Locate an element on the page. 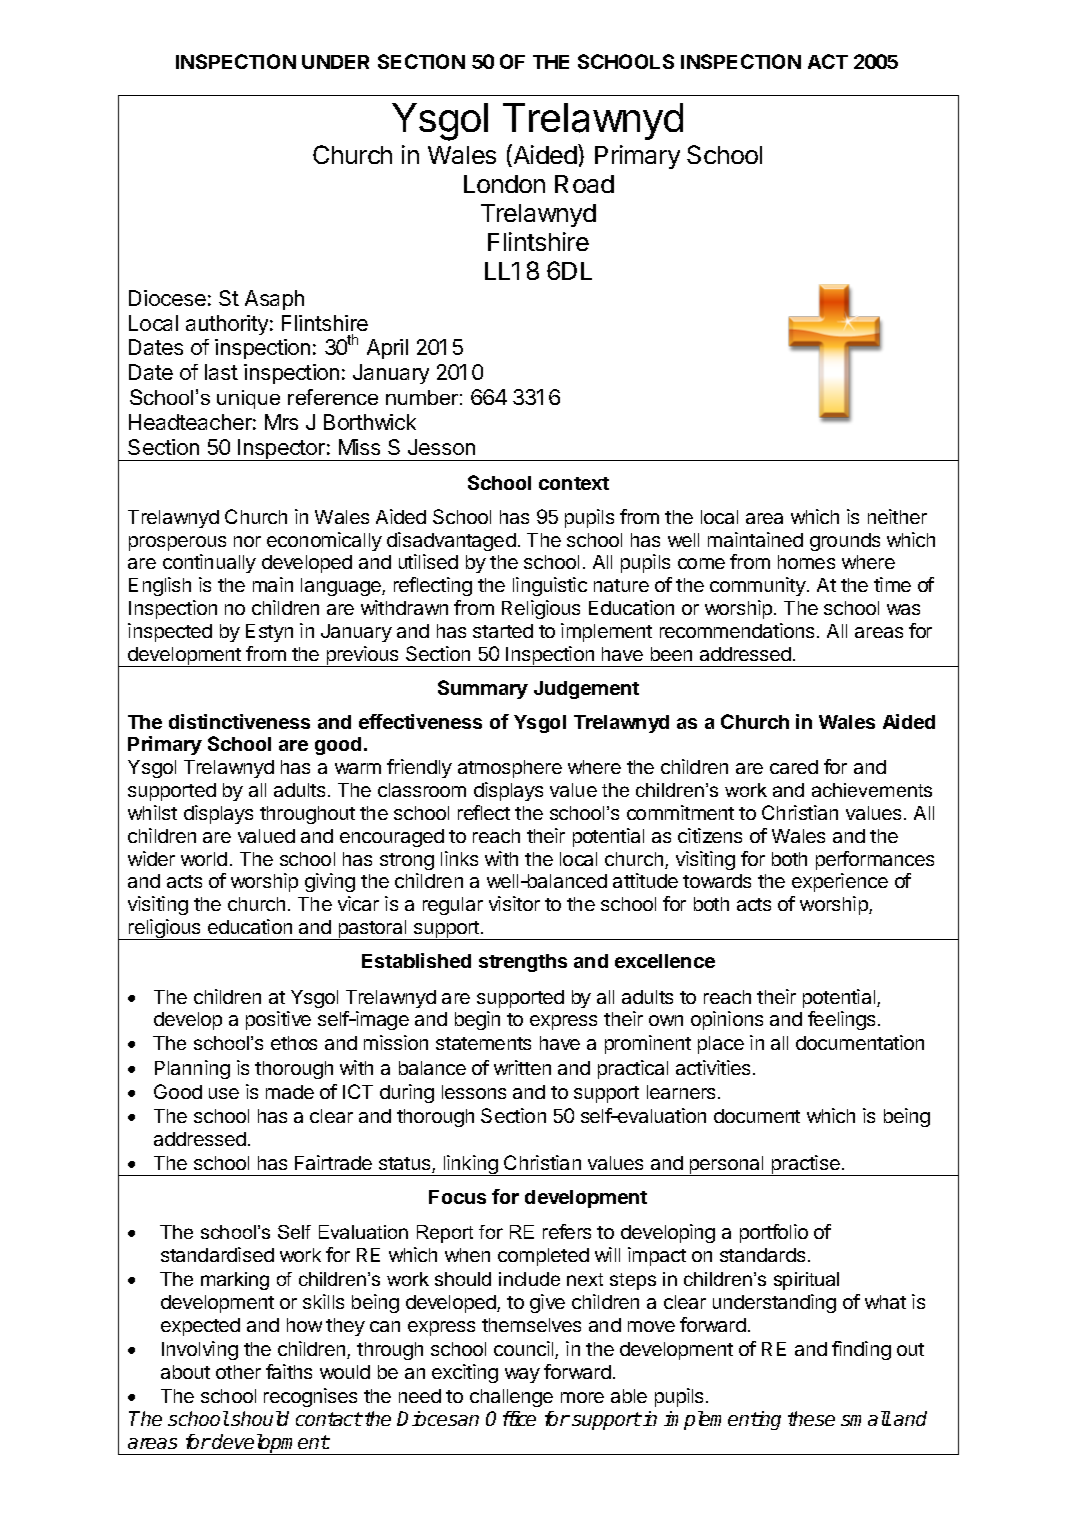 The image size is (1073, 1518). other is located at coordinates (238, 1372).
